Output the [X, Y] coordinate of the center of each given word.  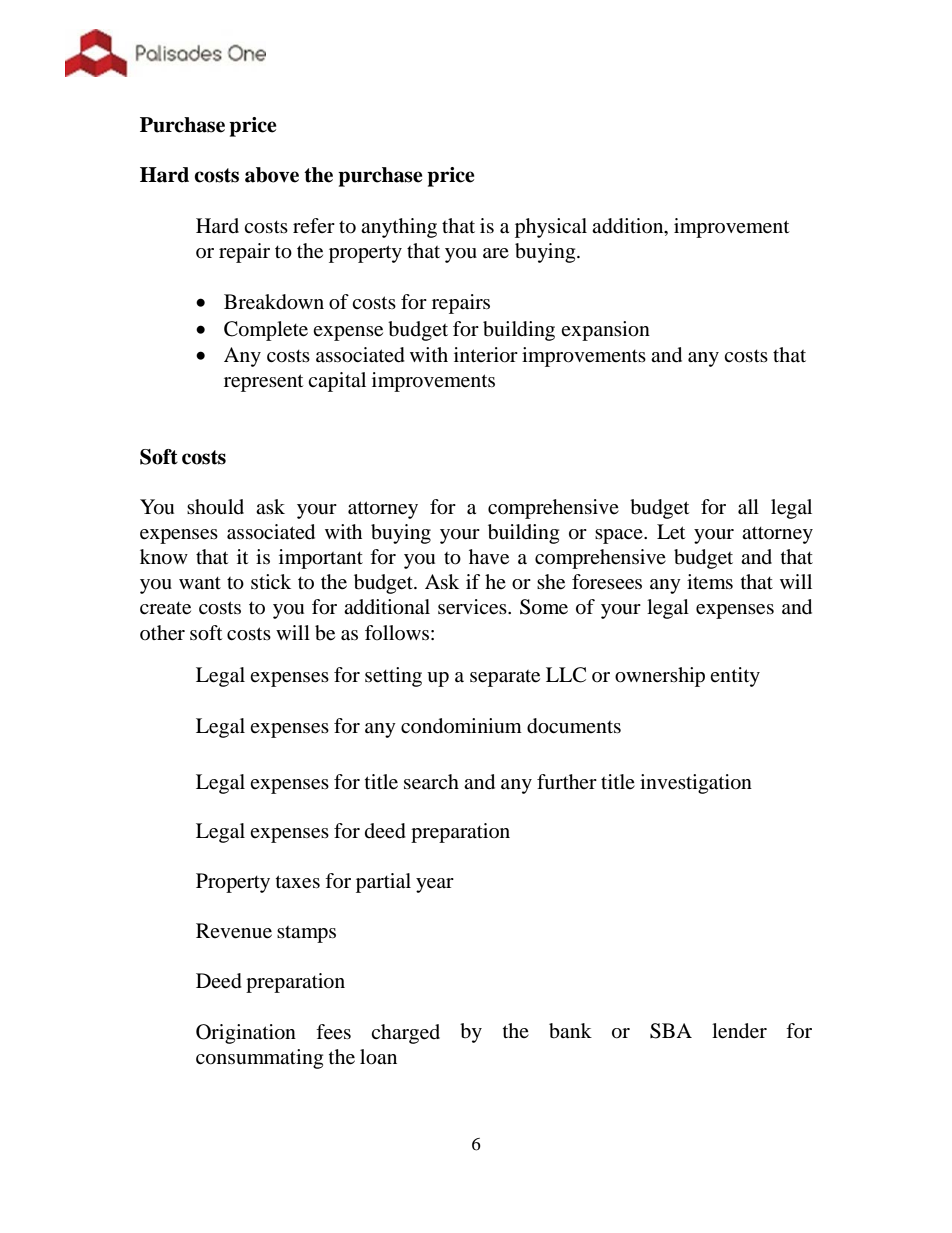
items [710, 582]
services [473, 607]
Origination [246, 1034]
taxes [298, 882]
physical [551, 228]
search [431, 782]
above [272, 175]
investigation [696, 784]
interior [486, 355]
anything [399, 228]
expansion [605, 331]
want [200, 583]
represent [263, 383]
